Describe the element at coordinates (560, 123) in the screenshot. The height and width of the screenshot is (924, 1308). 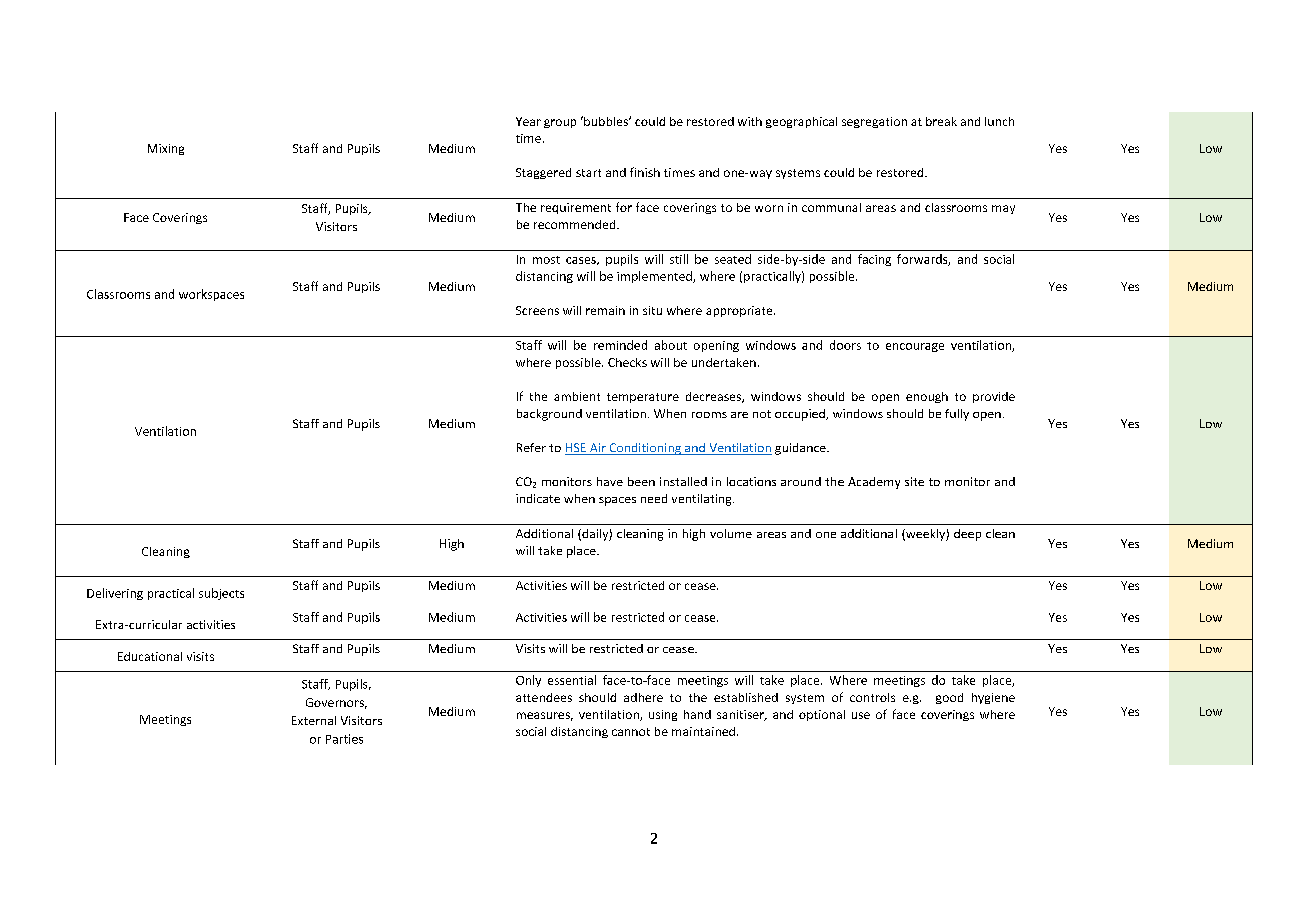
I see `group` at that location.
